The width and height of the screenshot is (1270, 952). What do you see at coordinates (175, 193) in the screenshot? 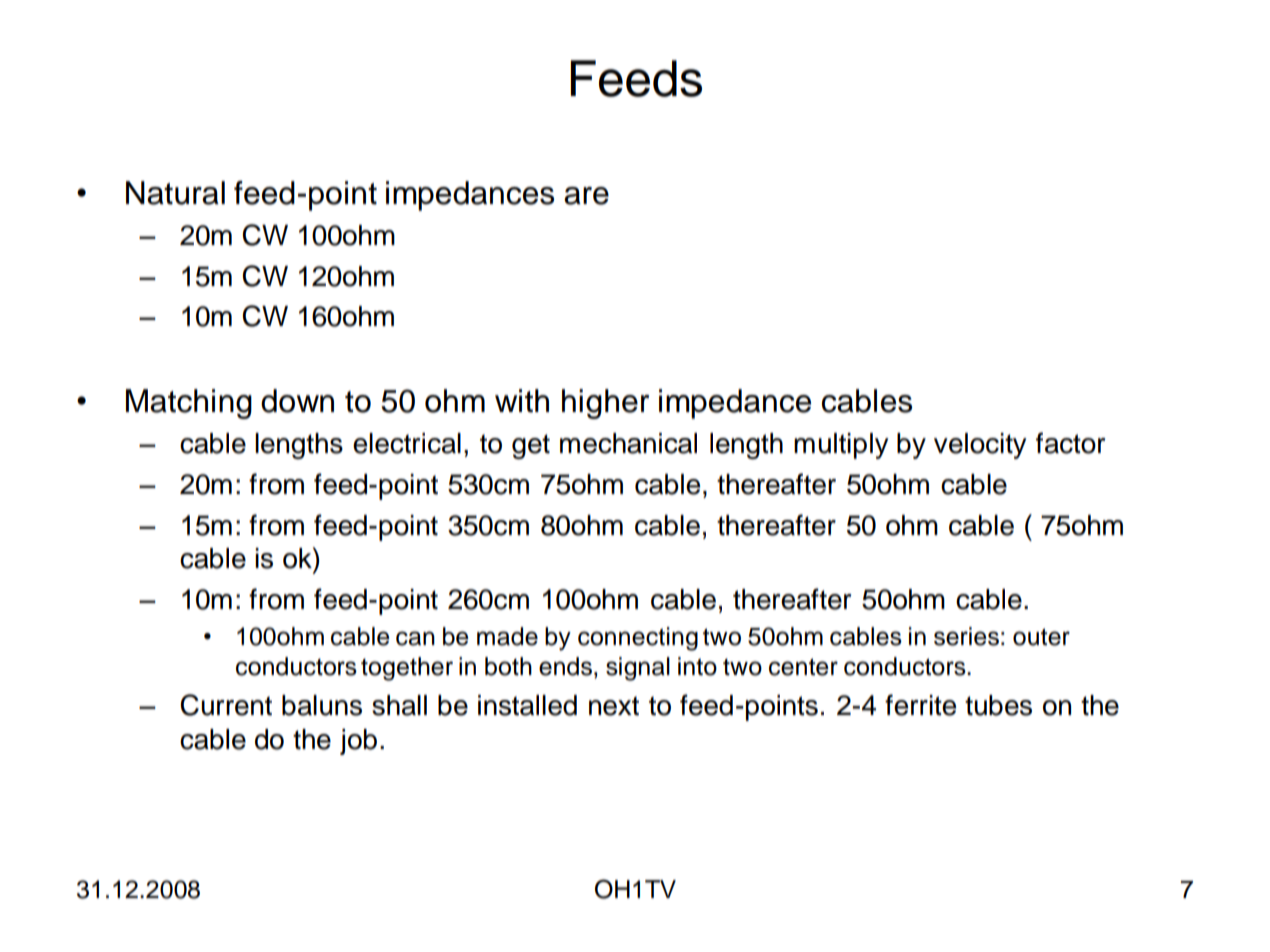
I see `Natural` at bounding box center [175, 193].
